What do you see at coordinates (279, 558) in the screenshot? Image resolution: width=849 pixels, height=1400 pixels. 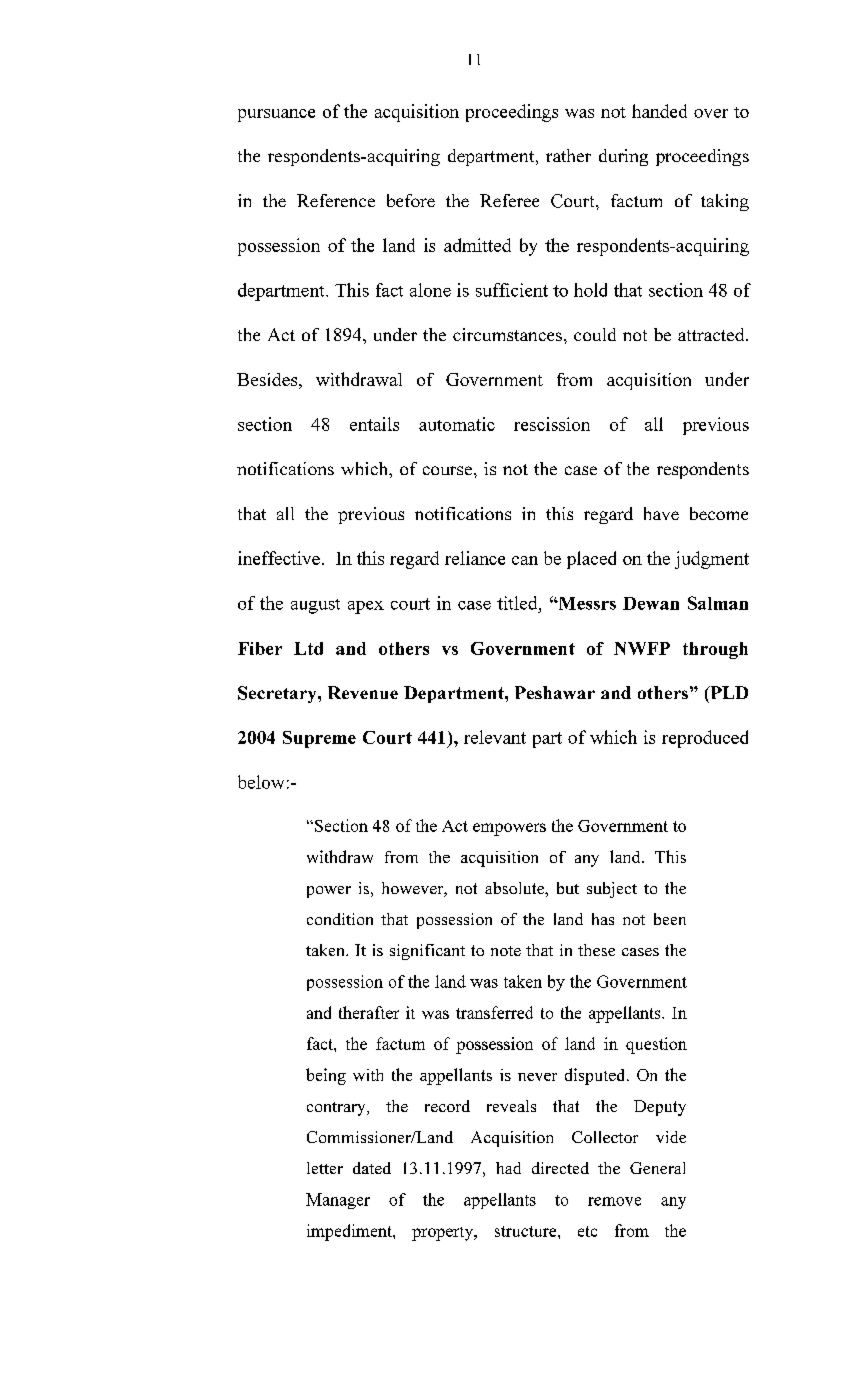 I see `ineffective` at bounding box center [279, 558].
